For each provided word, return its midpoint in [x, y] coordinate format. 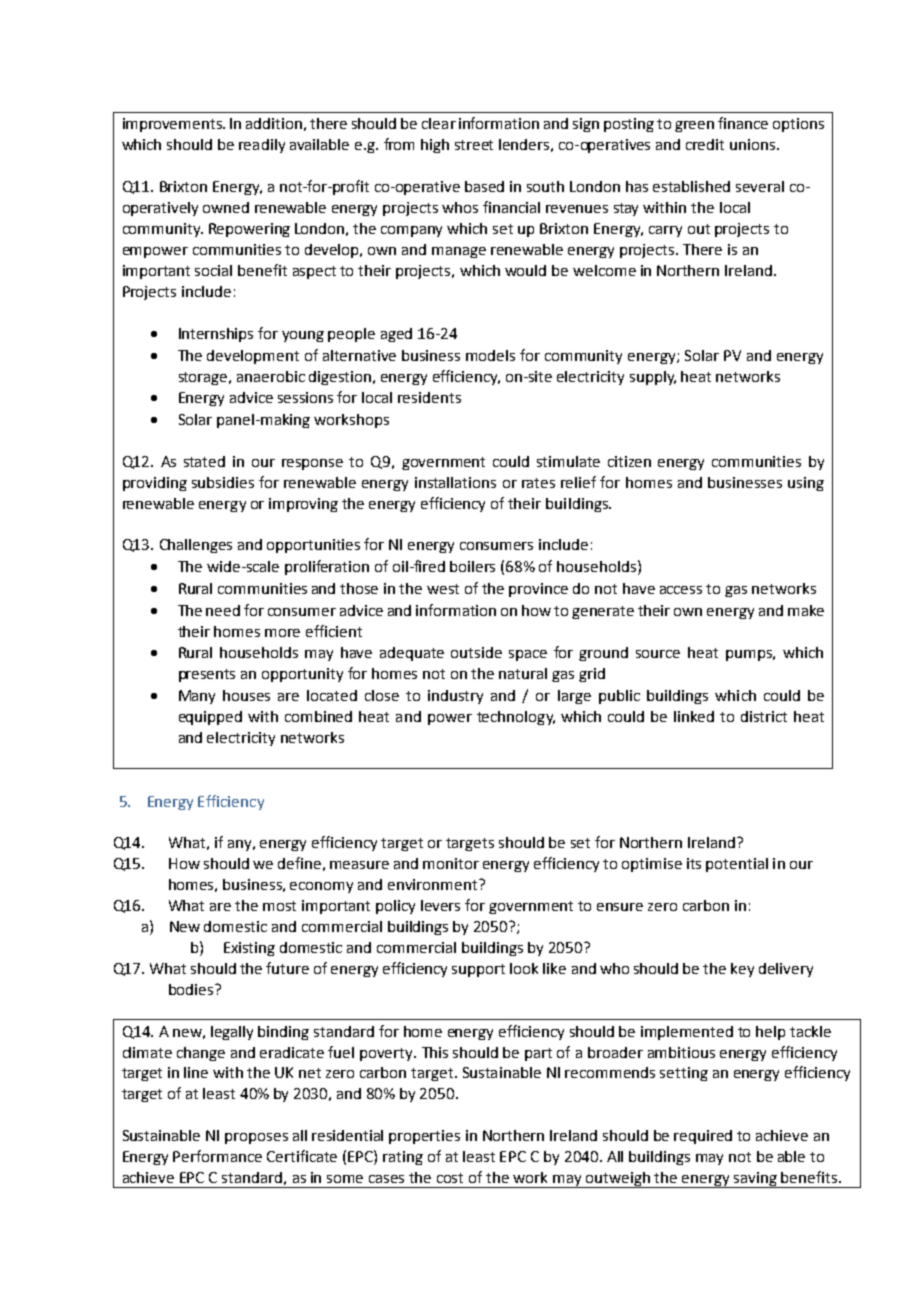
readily [262, 146]
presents [207, 675]
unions [754, 144]
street [474, 145]
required [703, 1137]
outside [476, 652]
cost [450, 1178]
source [658, 654]
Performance [217, 1156]
